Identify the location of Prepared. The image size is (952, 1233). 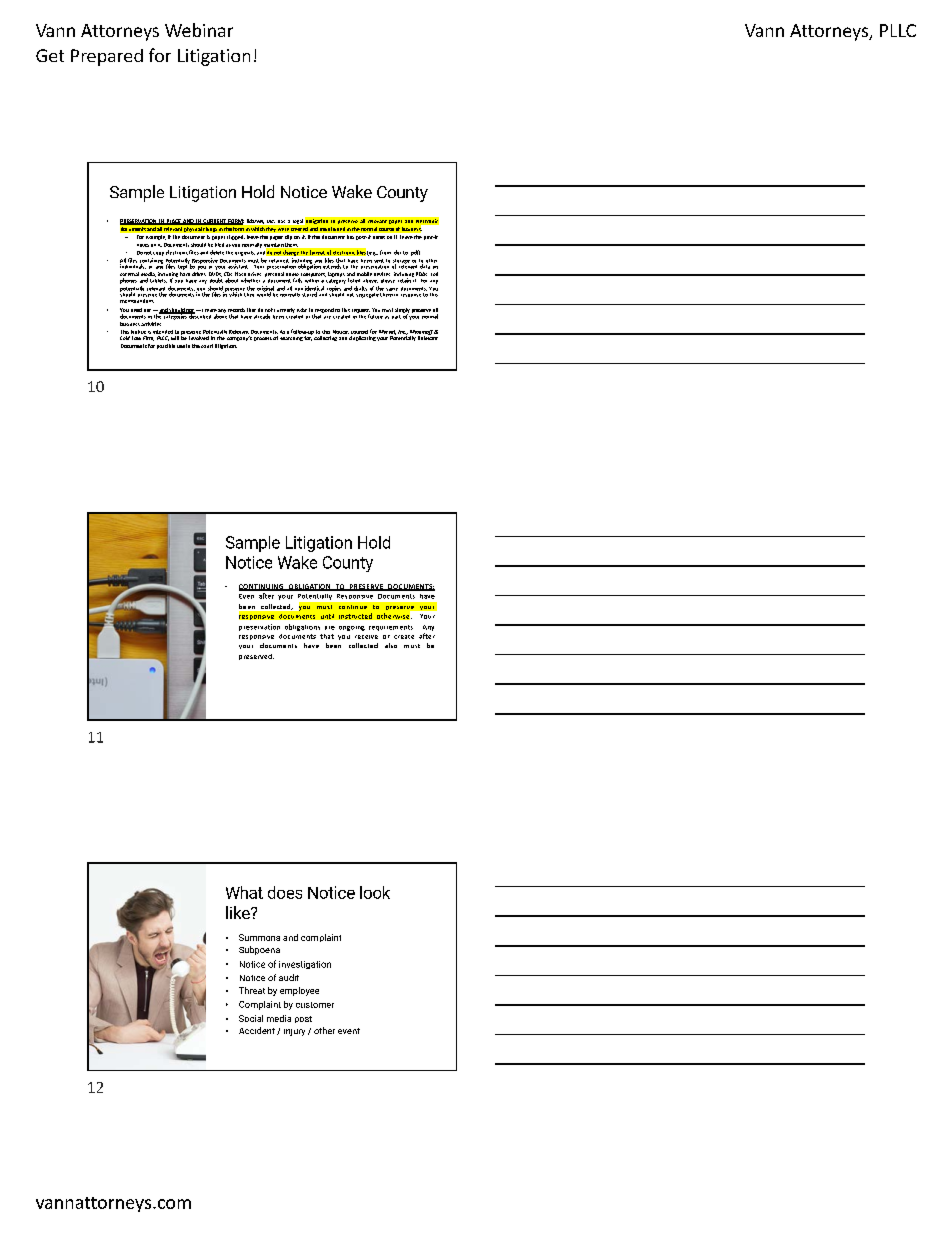
(107, 57).
